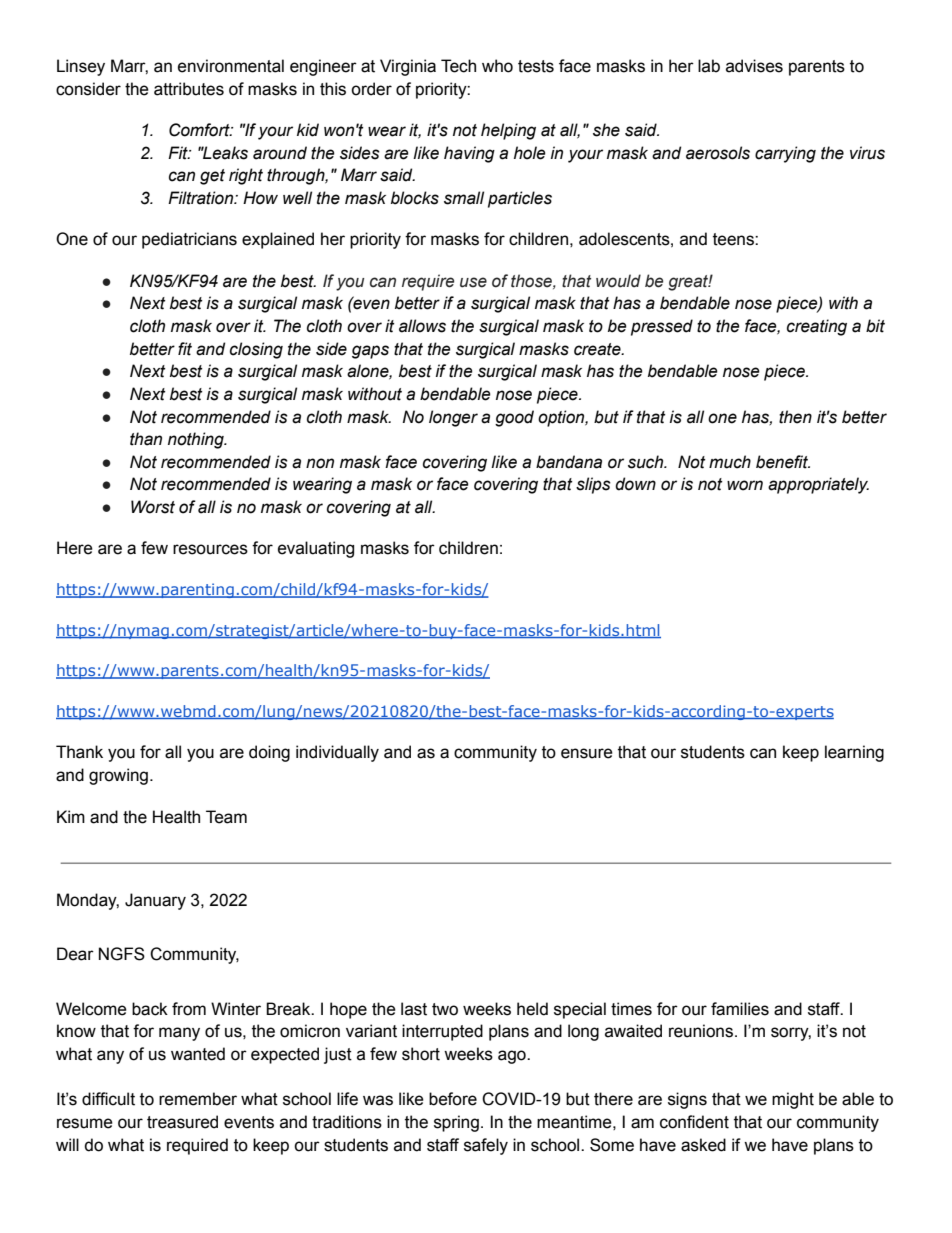 The width and height of the image is (952, 1233). Describe the element at coordinates (458, 66) in the image. I see `Tech` at that location.
